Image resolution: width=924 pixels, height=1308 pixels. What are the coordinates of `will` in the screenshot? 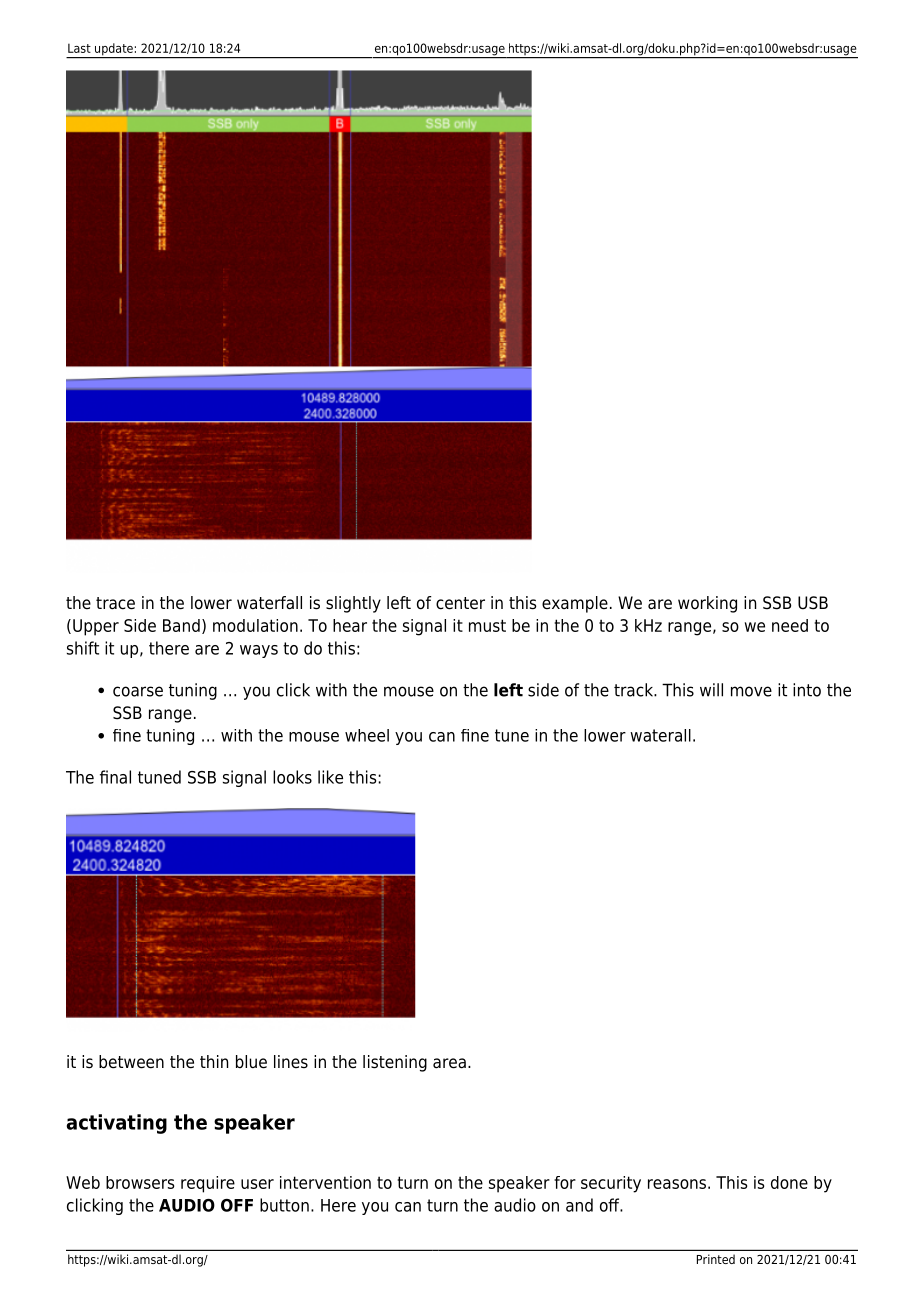 It's located at (711, 690).
